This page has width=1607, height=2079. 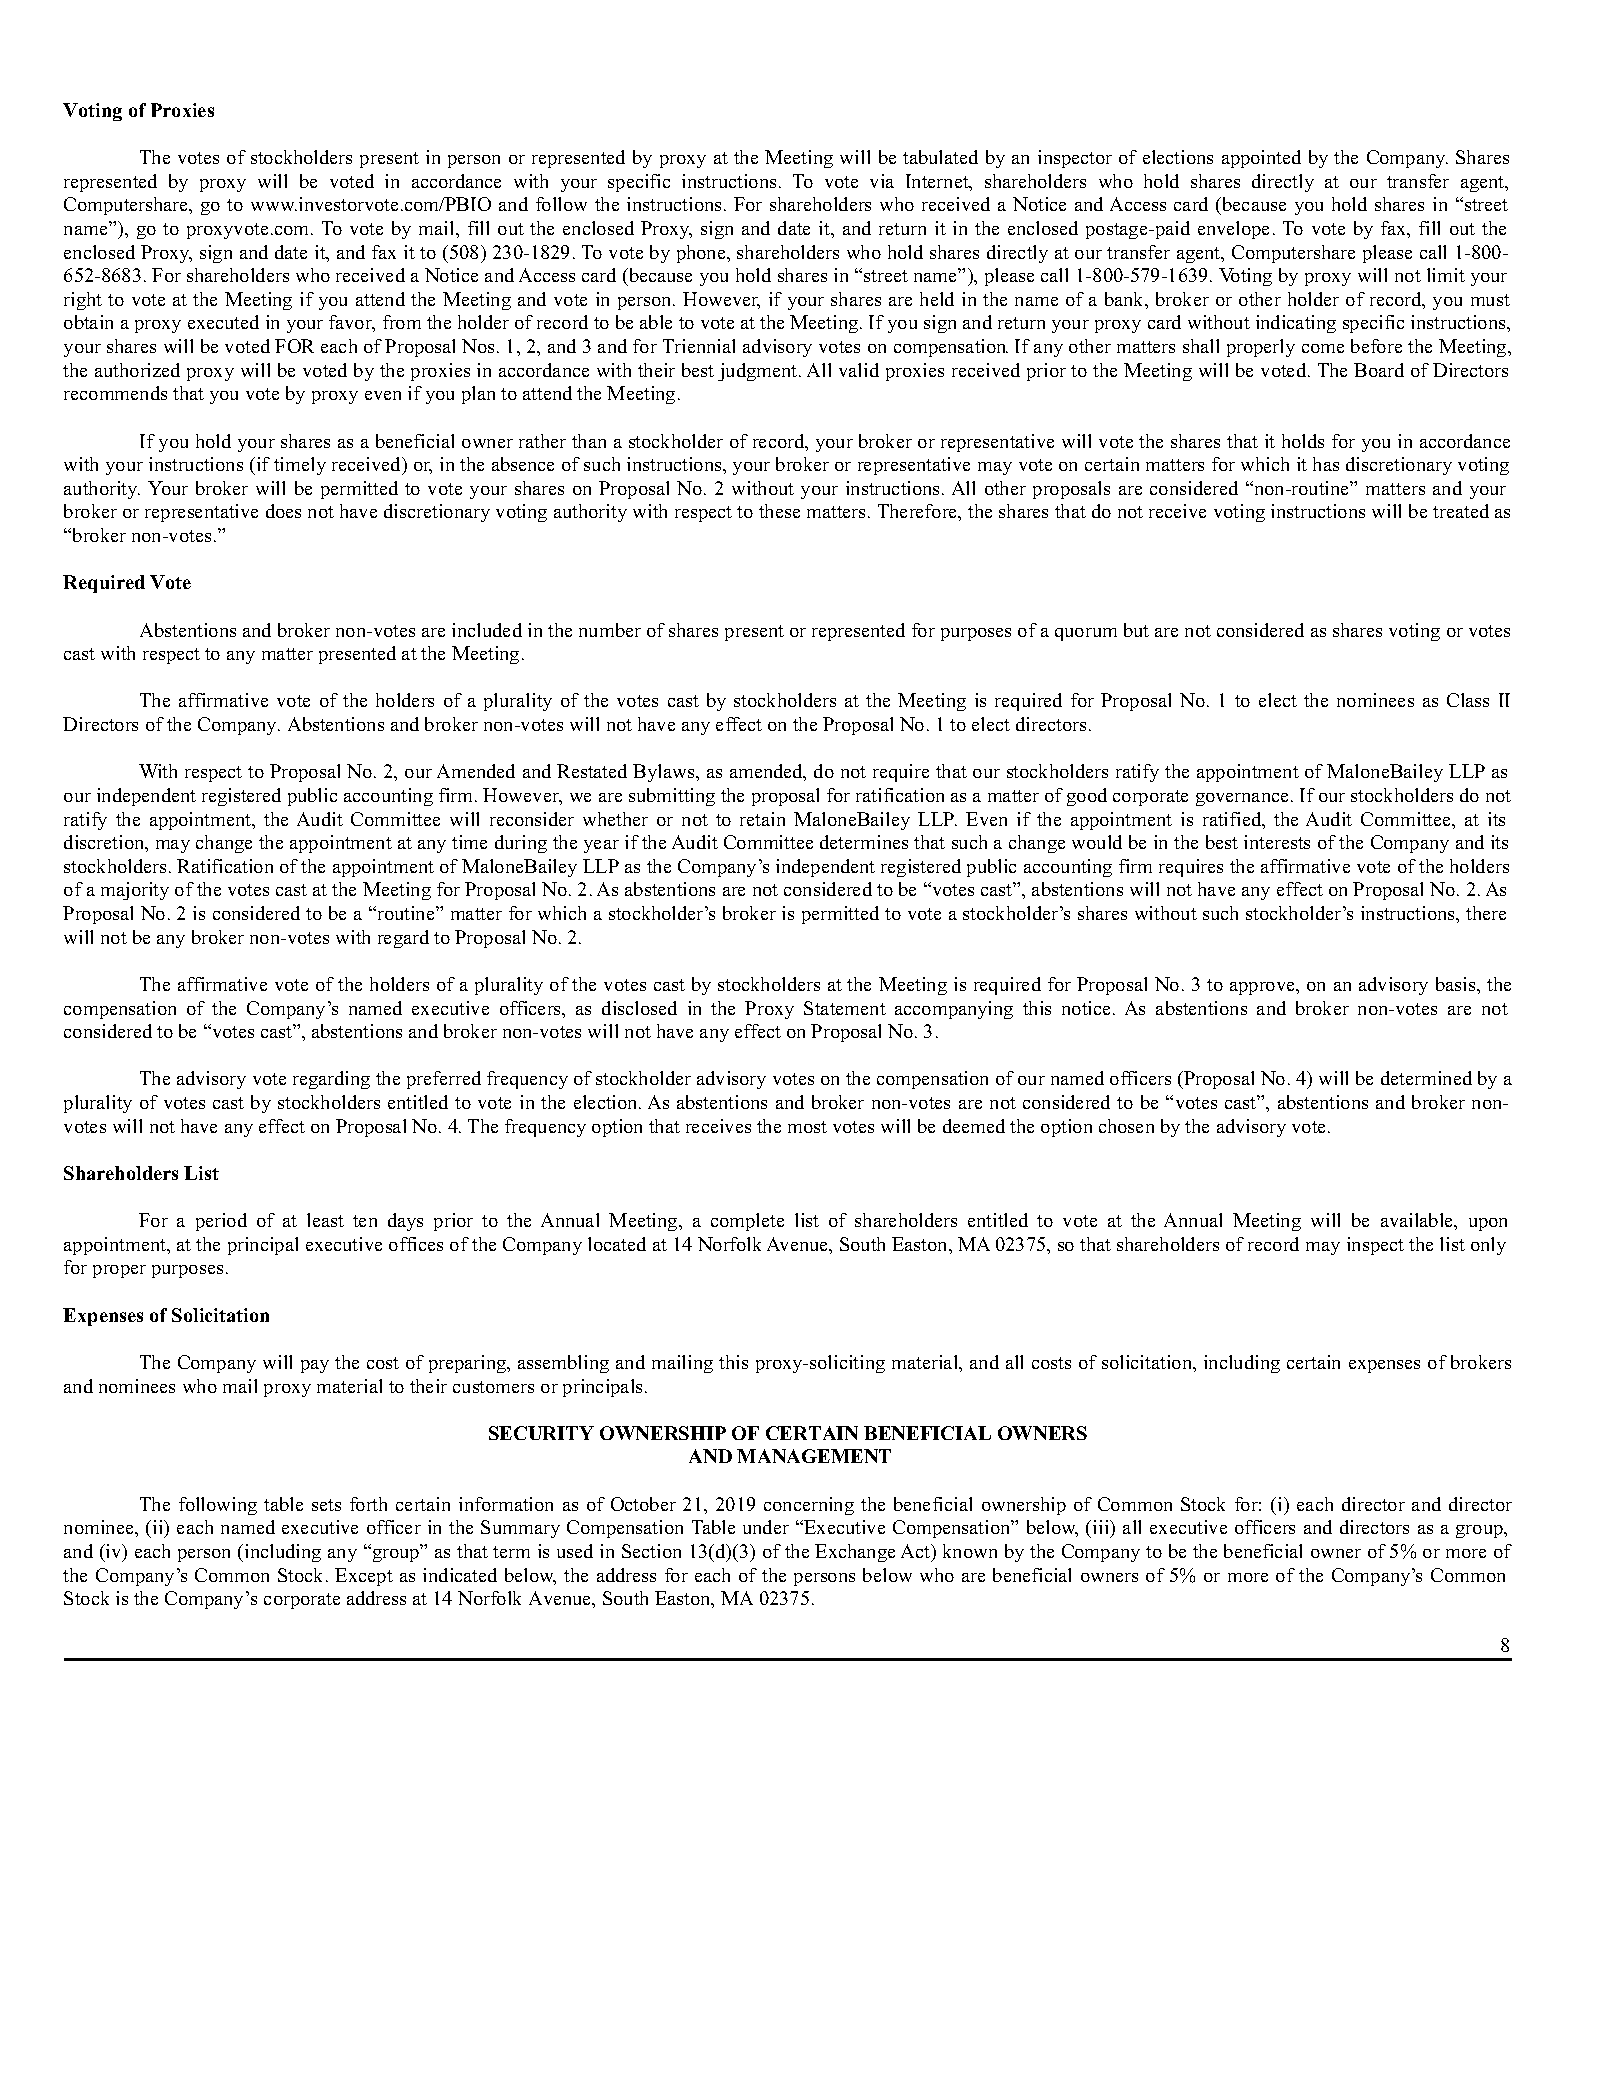 I want to click on retain, so click(x=762, y=819).
